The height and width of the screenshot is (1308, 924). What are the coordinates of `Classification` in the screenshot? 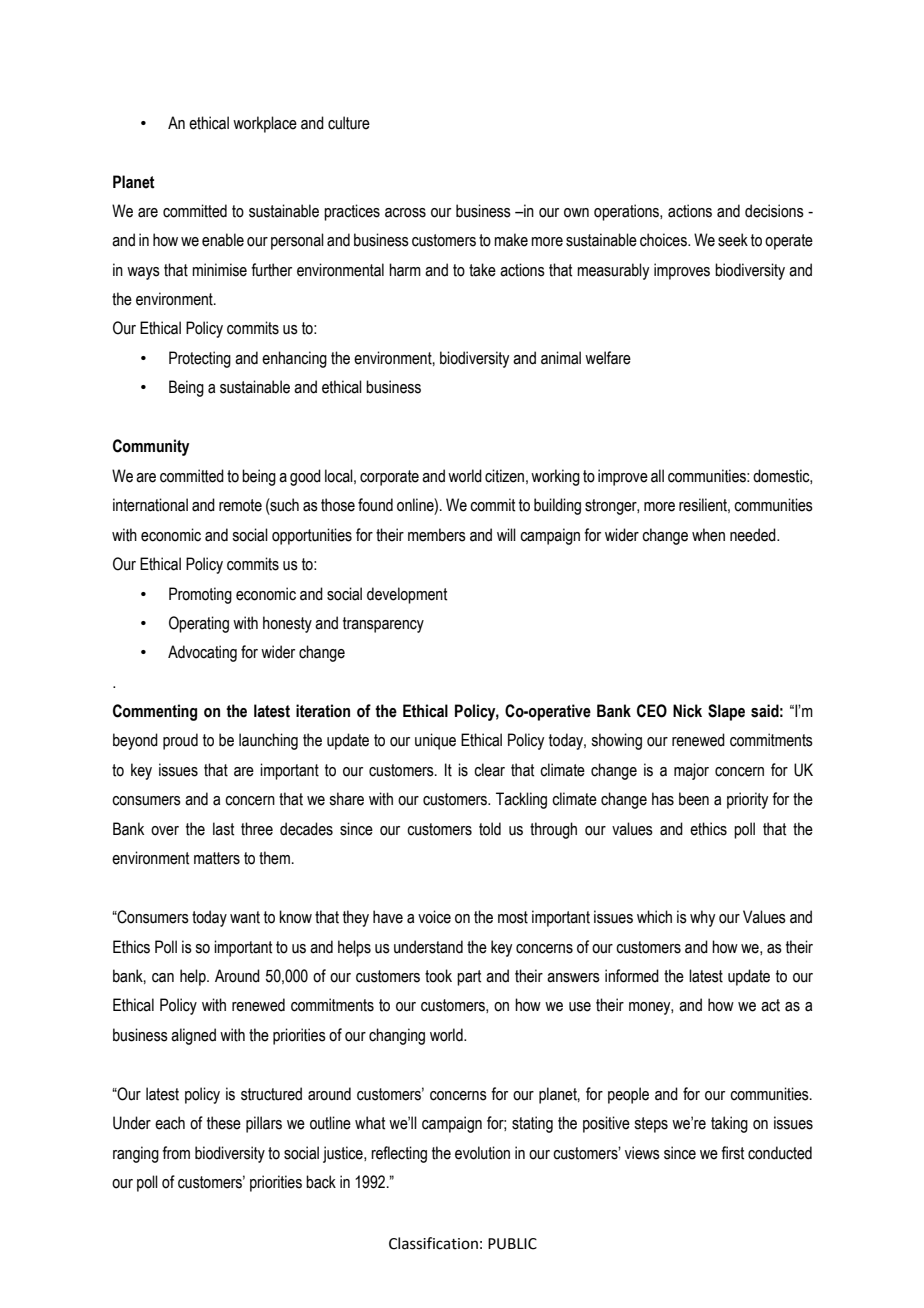 It's located at (433, 1243).
